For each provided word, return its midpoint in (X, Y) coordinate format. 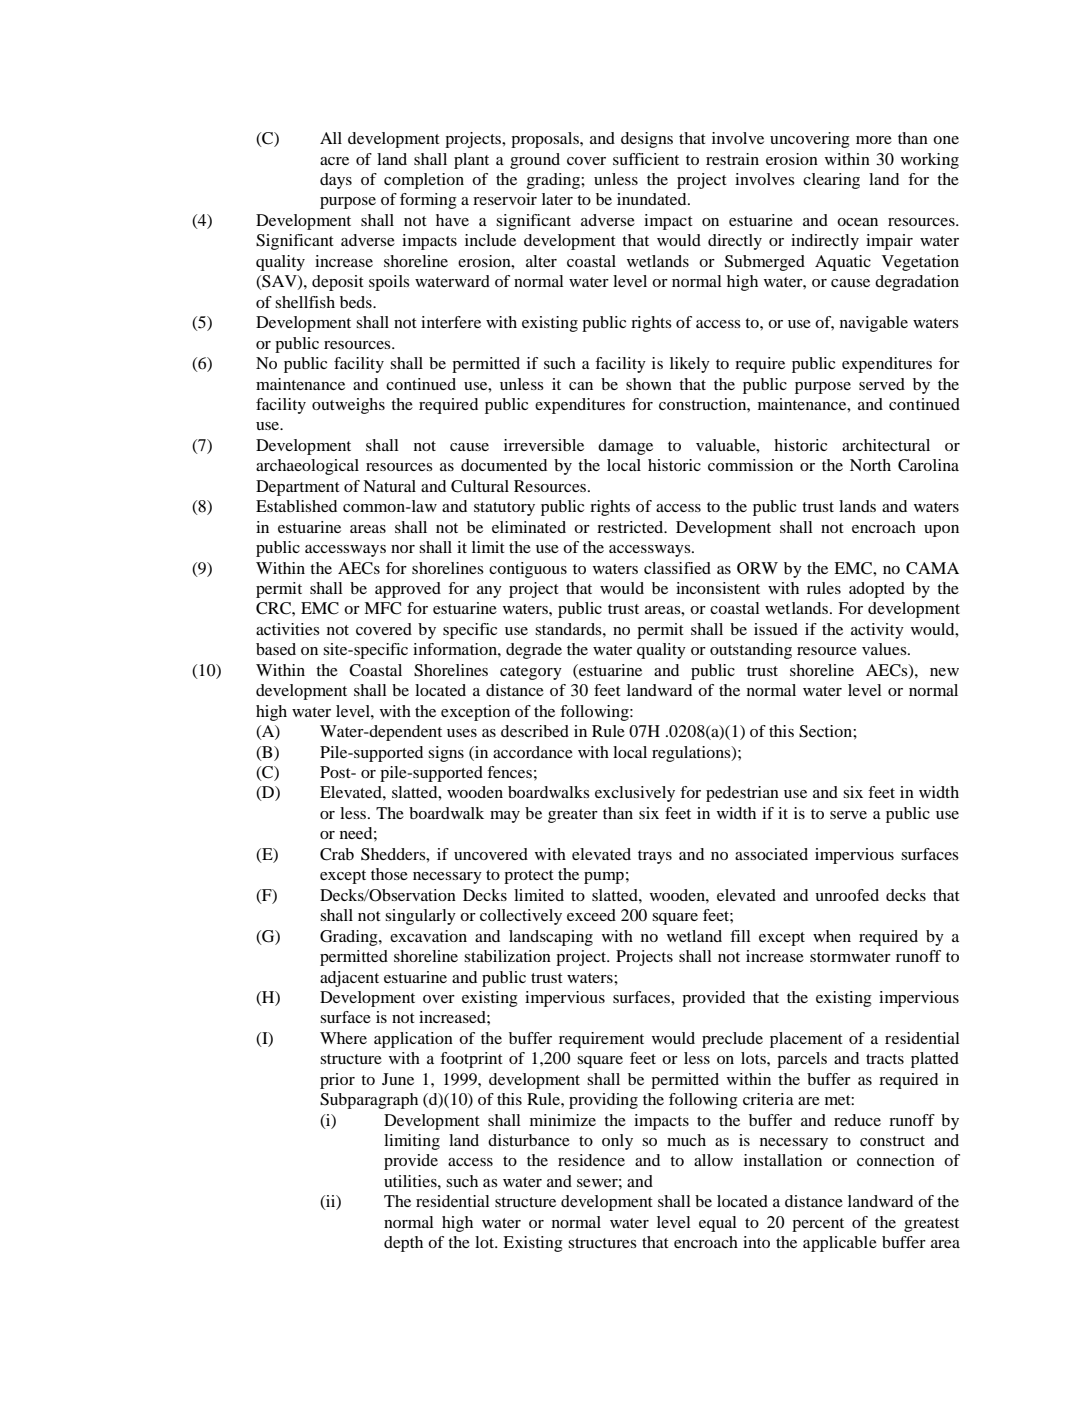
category (531, 673)
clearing (831, 181)
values (885, 649)
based (276, 649)
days (336, 181)
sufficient (646, 159)
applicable (840, 1244)
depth (403, 1244)
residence (591, 1160)
